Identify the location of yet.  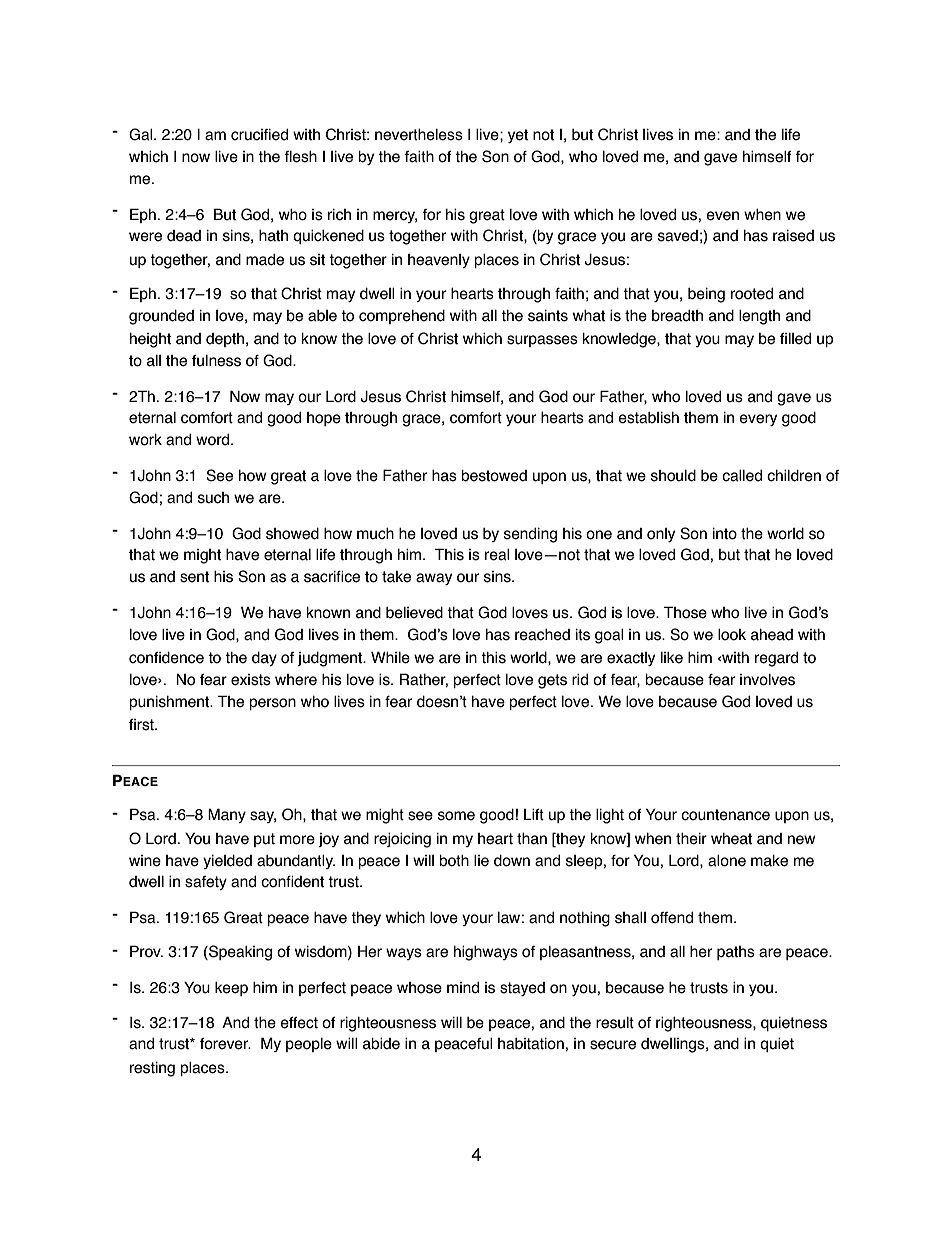
(518, 136).
